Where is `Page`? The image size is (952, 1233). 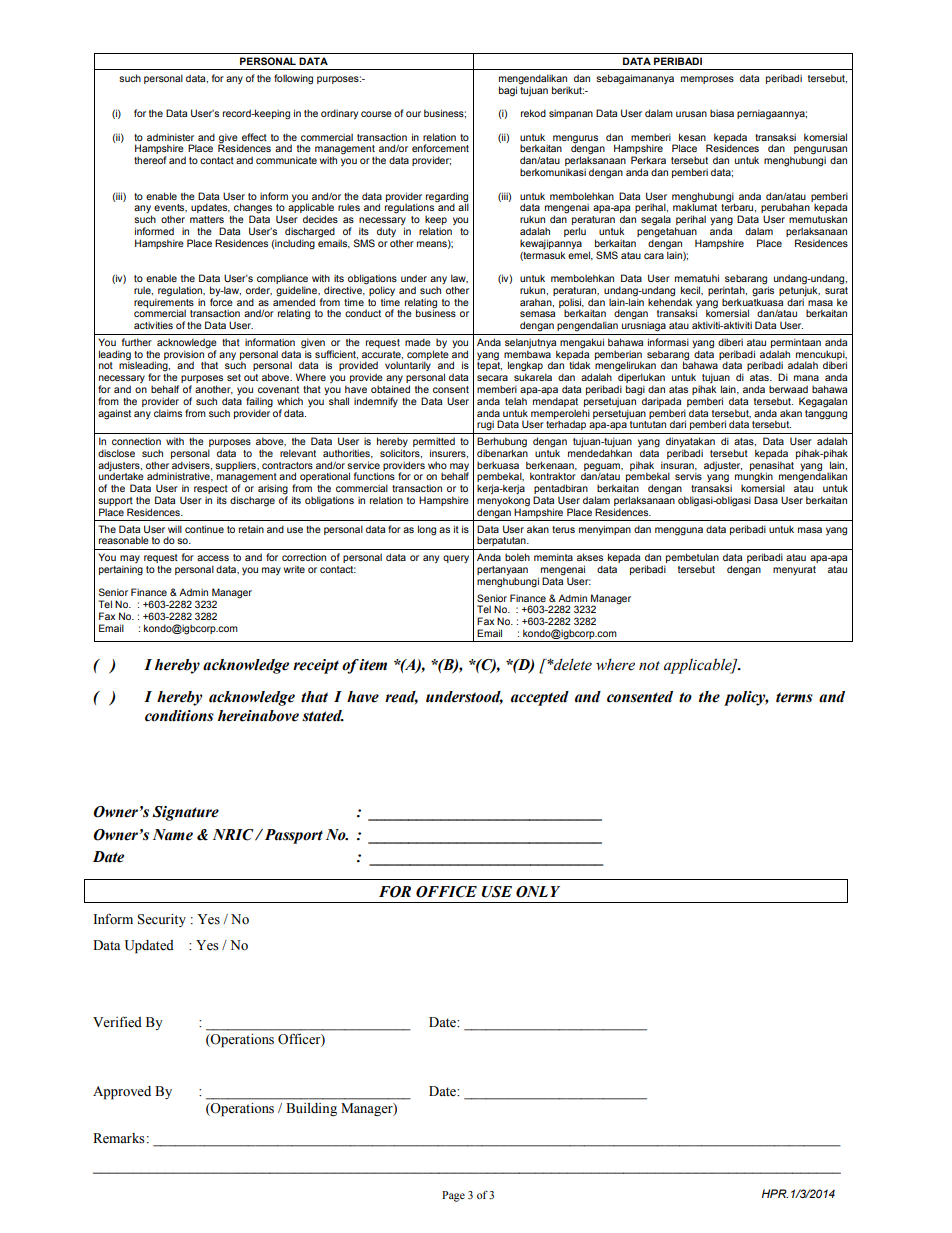
Page is located at coordinates (453, 1196).
